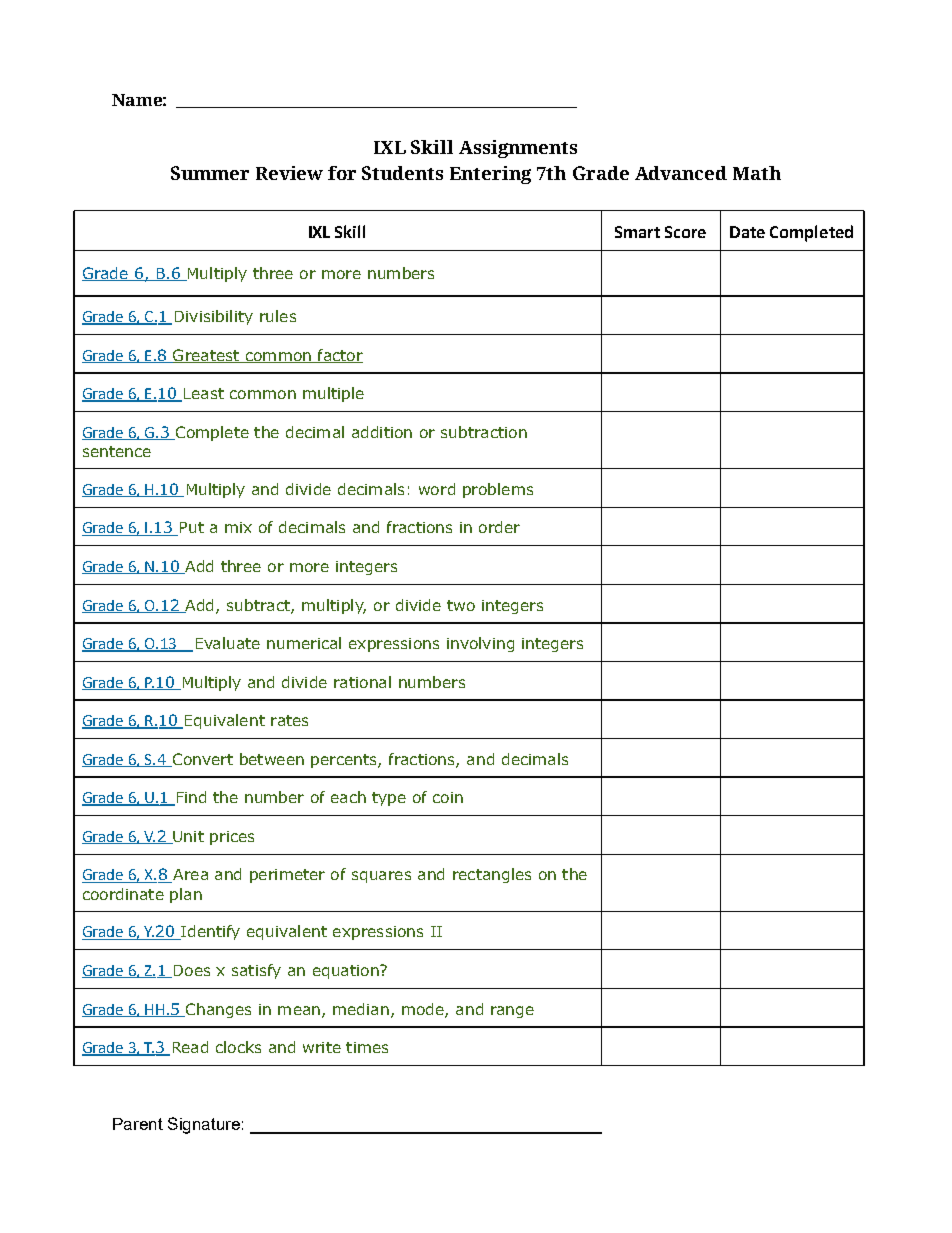 The width and height of the page is (952, 1233). I want to click on Evaluate, so click(228, 643).
